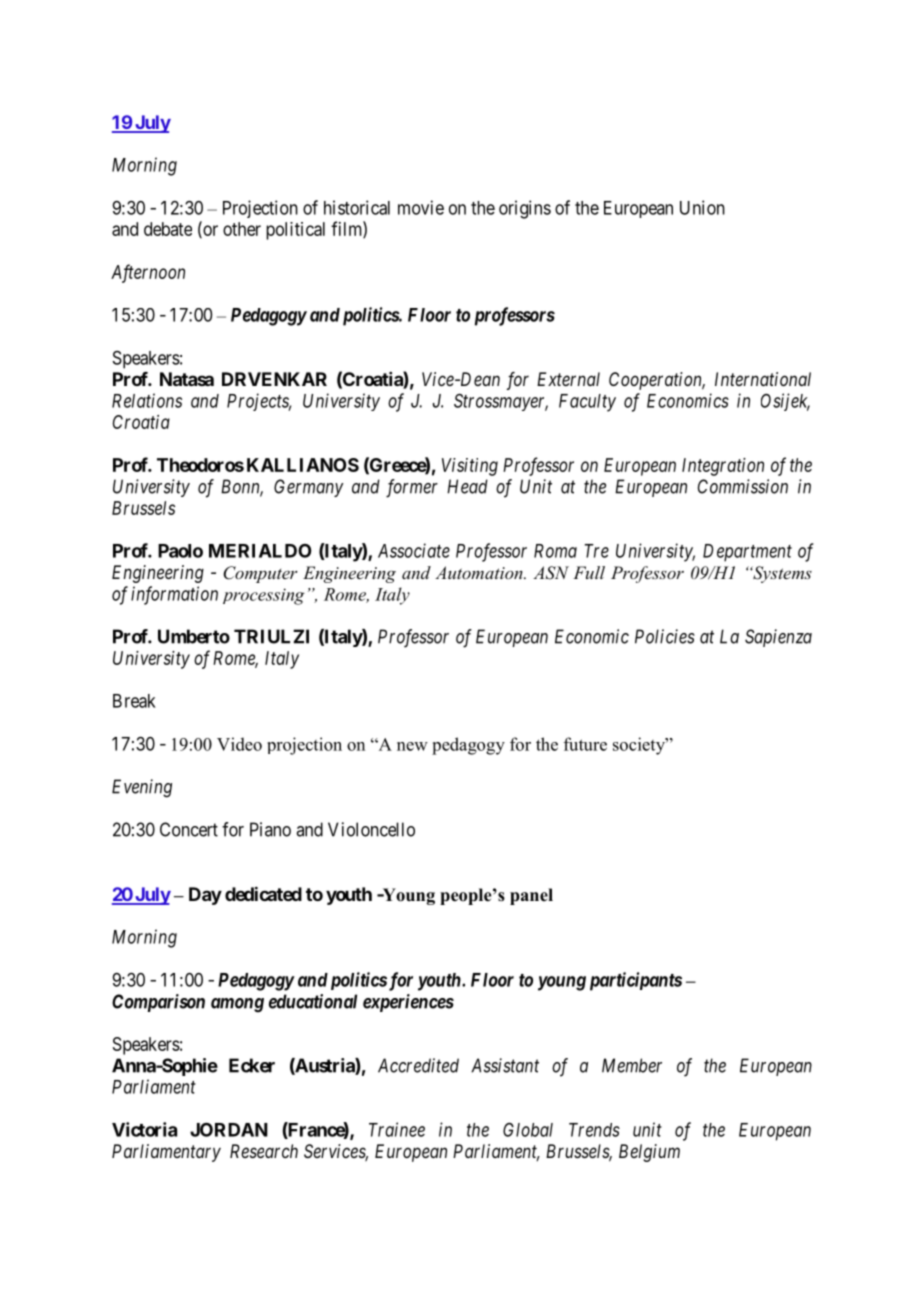  I want to click on other, so click(242, 229).
